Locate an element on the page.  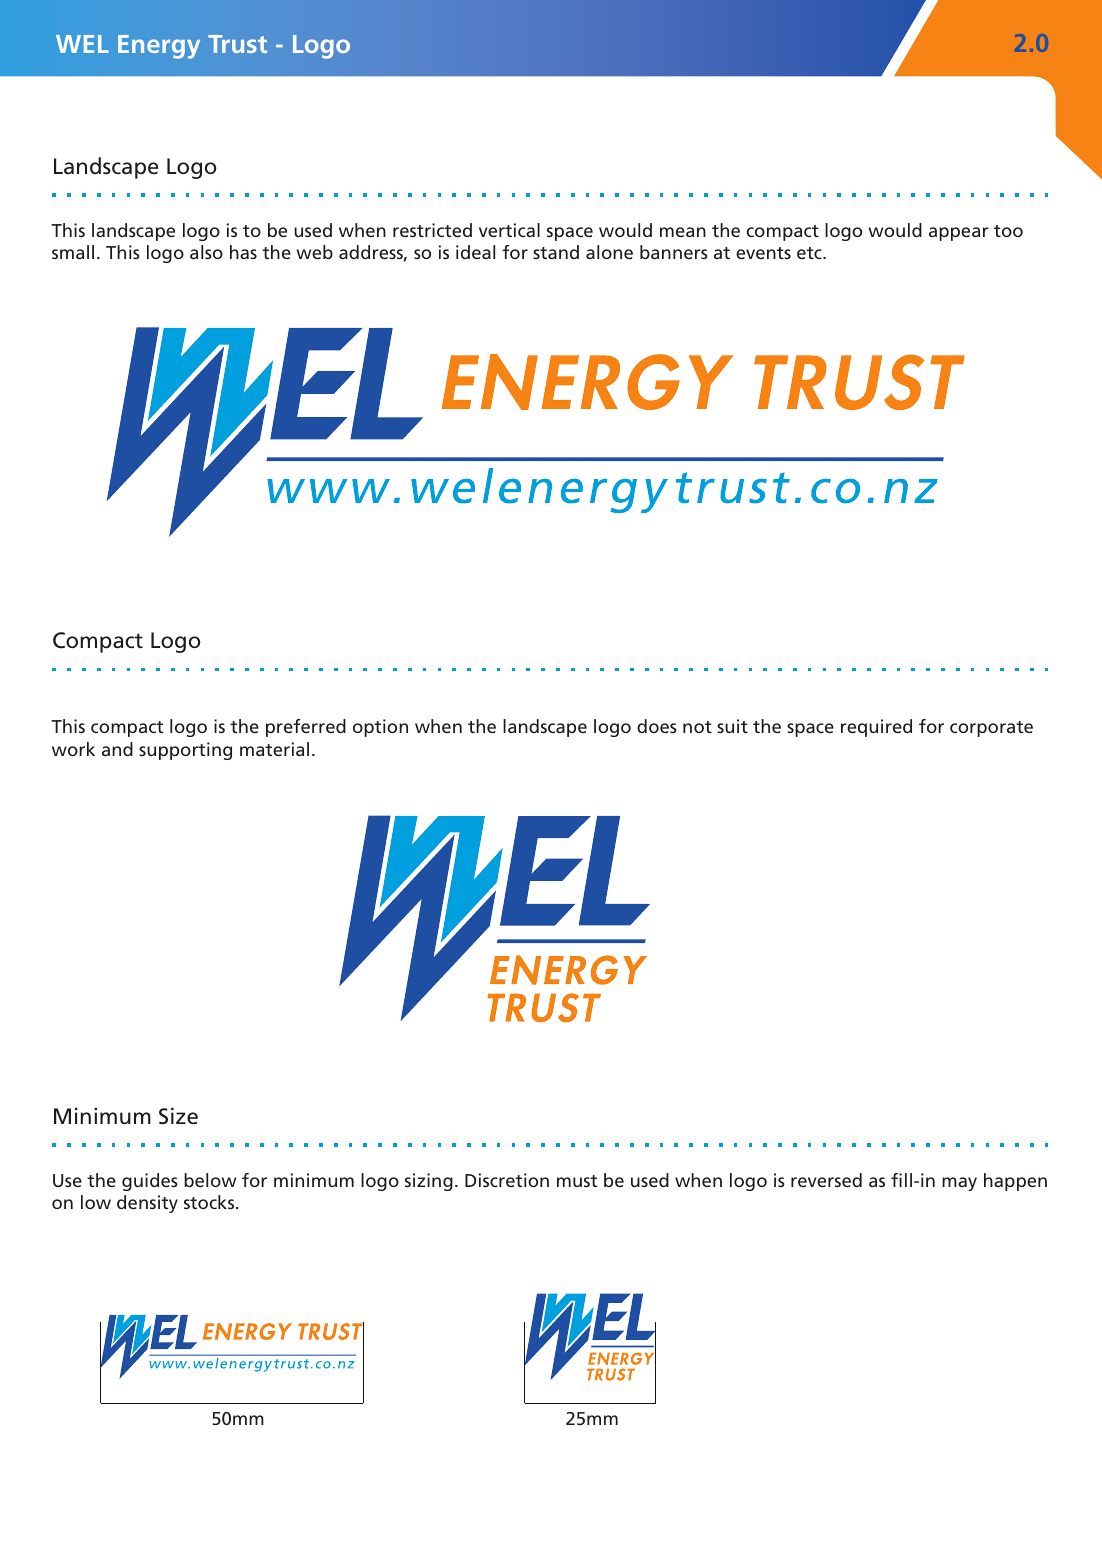
material is located at coordinates (274, 749).
